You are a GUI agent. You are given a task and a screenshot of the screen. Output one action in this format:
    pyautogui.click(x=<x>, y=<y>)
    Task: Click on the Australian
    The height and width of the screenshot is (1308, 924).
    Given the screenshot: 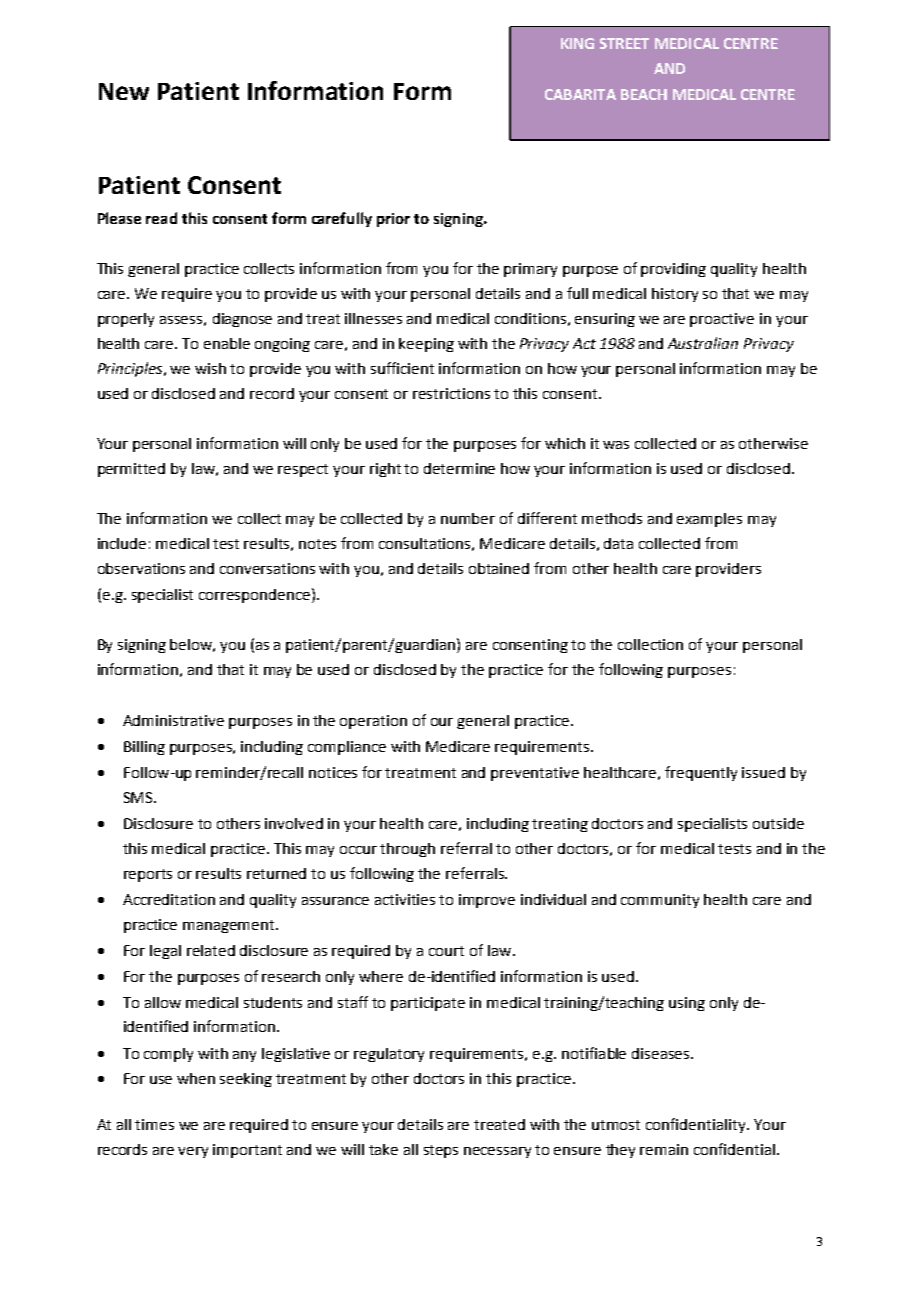 What is the action you would take?
    pyautogui.click(x=703, y=343)
